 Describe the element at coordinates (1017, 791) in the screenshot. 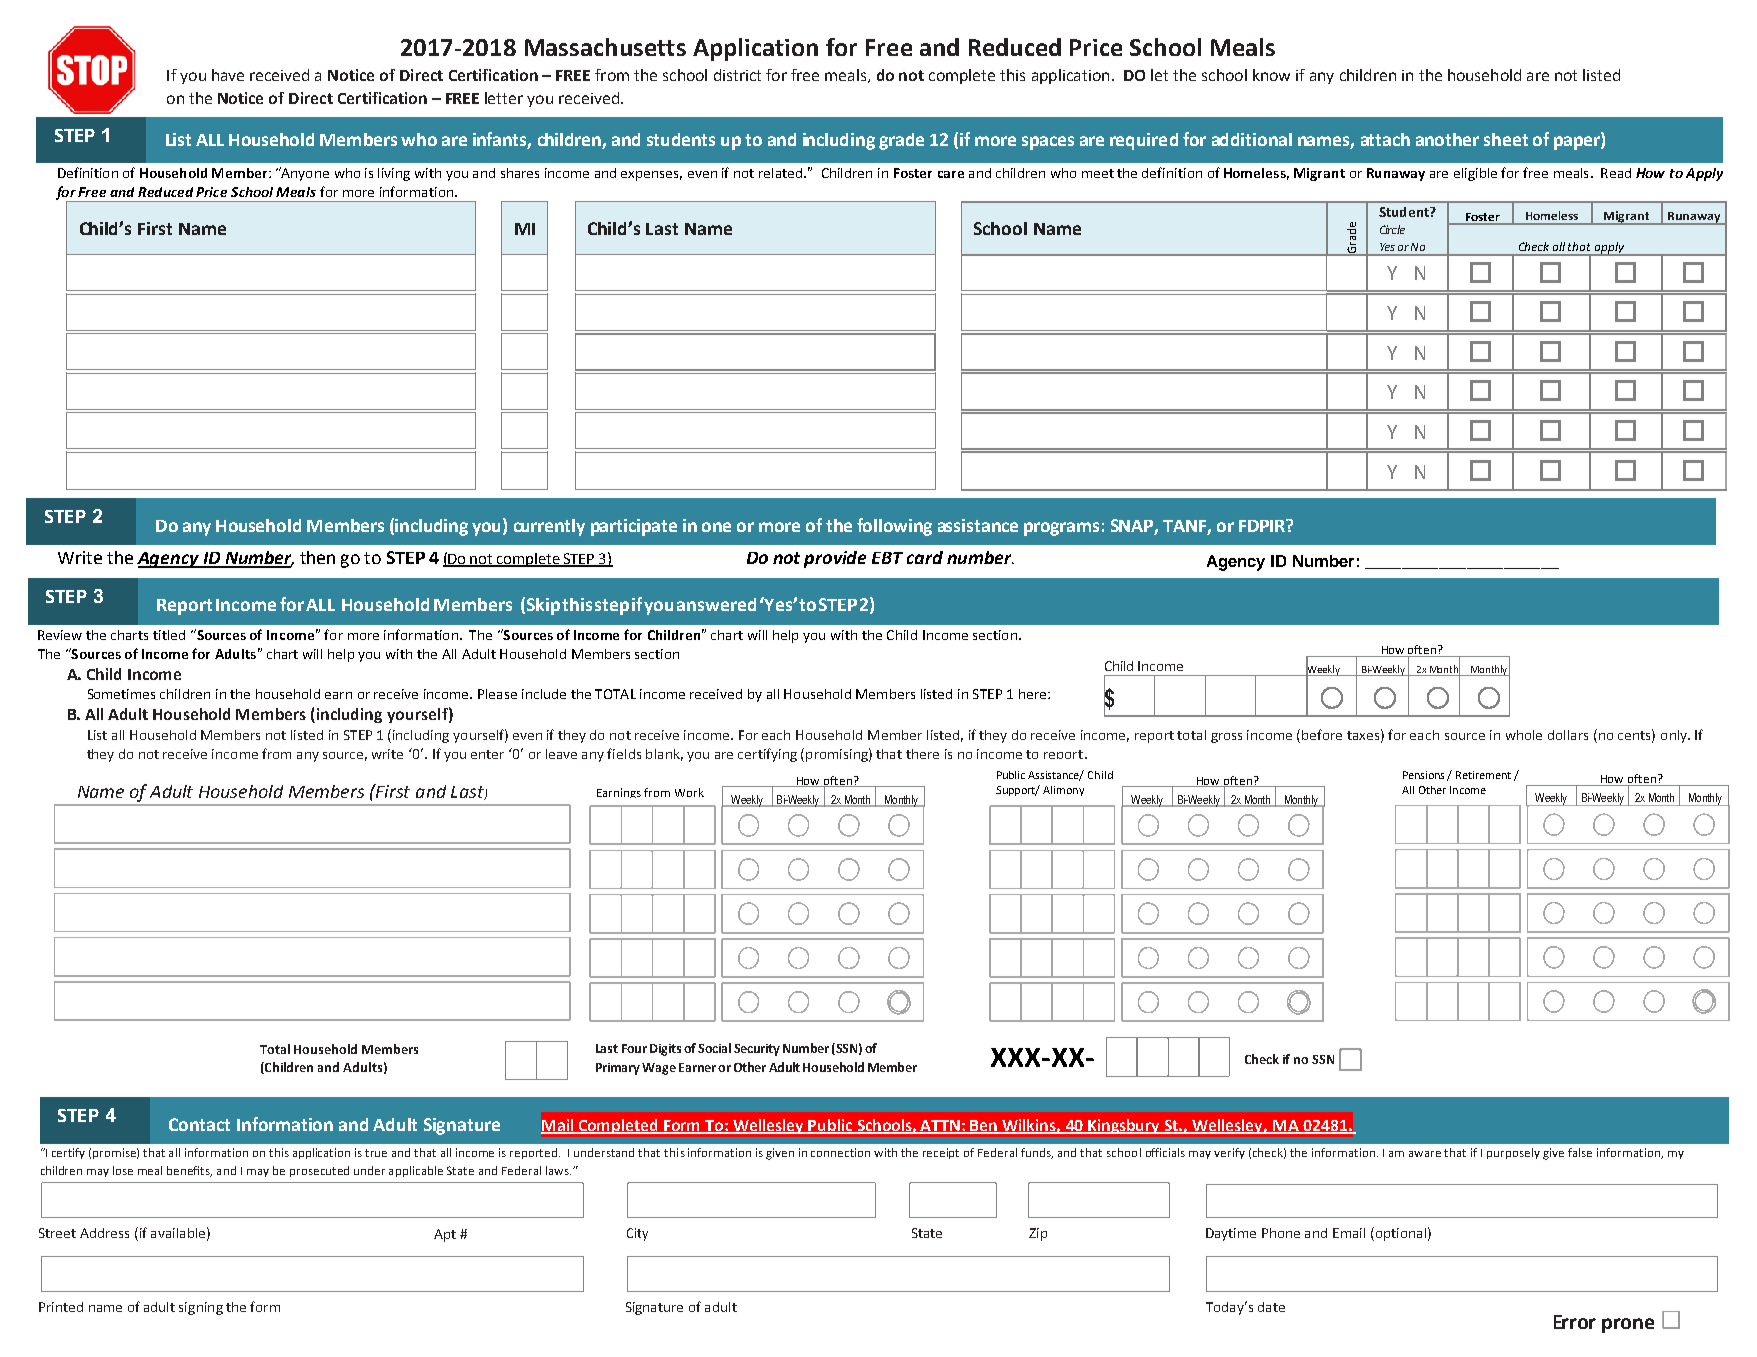

I see `Support` at that location.
